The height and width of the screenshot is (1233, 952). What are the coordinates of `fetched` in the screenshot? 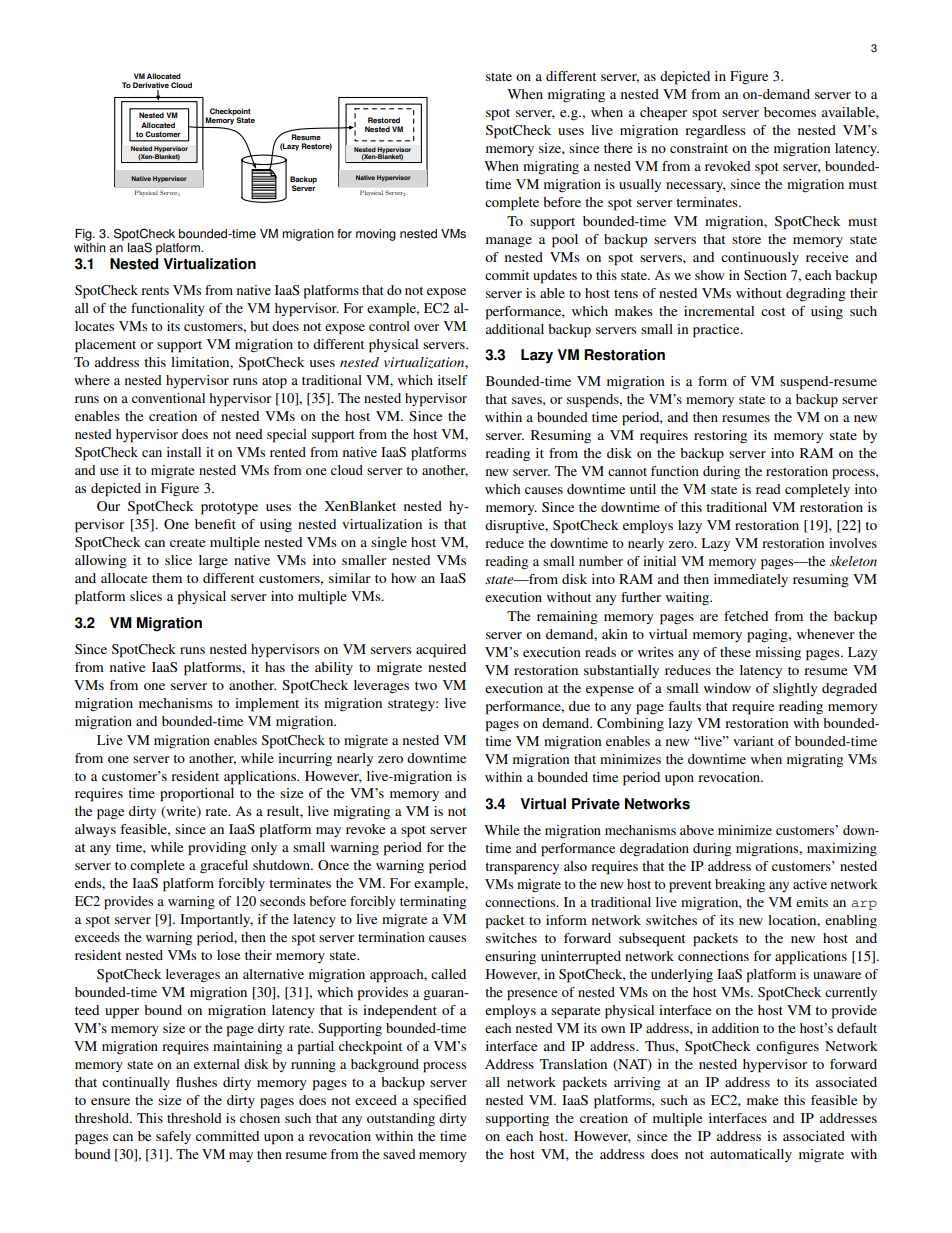 It's located at (746, 616).
